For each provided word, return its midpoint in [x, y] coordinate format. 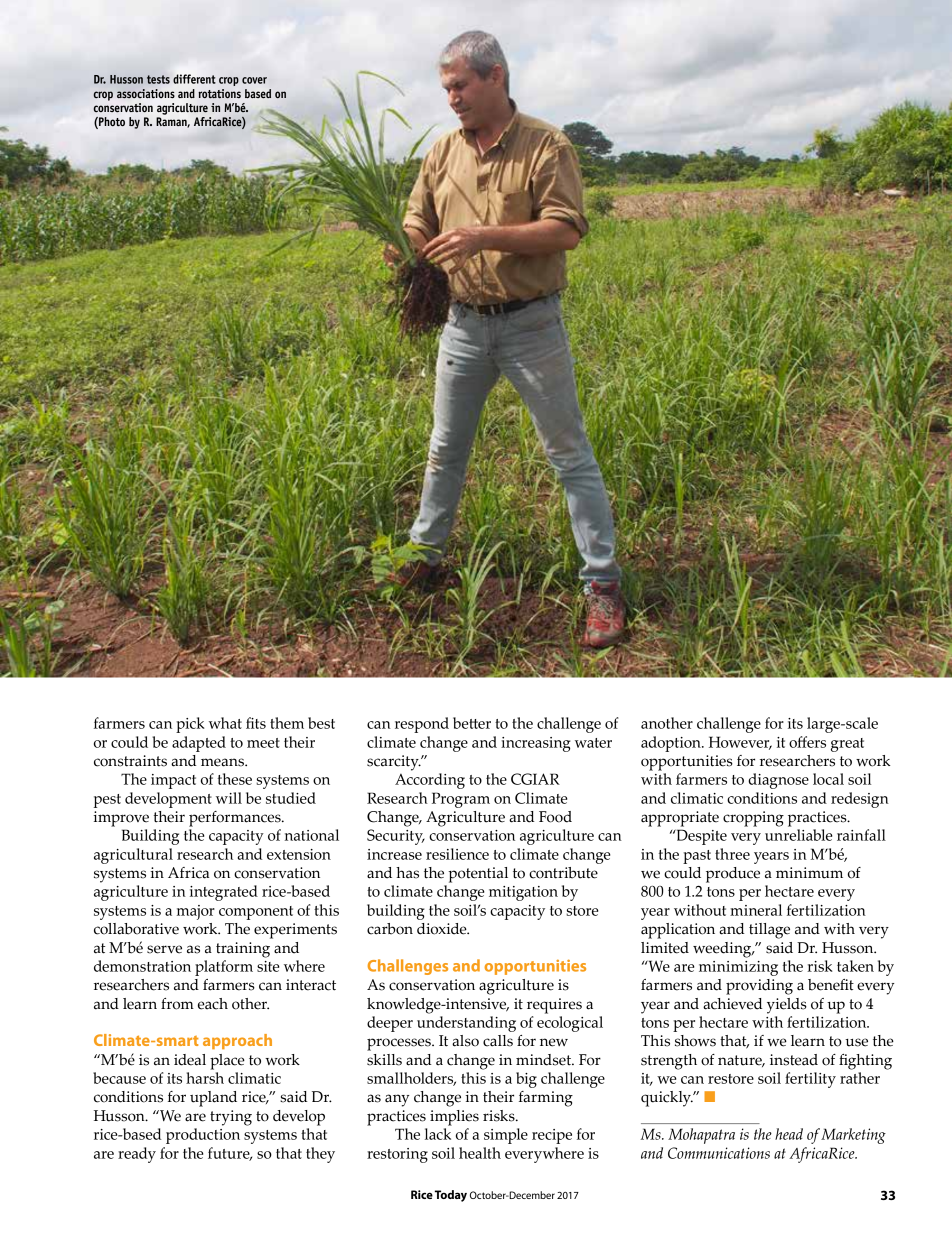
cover [254, 80]
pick [190, 725]
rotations [219, 93]
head [789, 1134]
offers [807, 742]
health [480, 1153]
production [203, 1136]
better [472, 723]
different [194, 79]
